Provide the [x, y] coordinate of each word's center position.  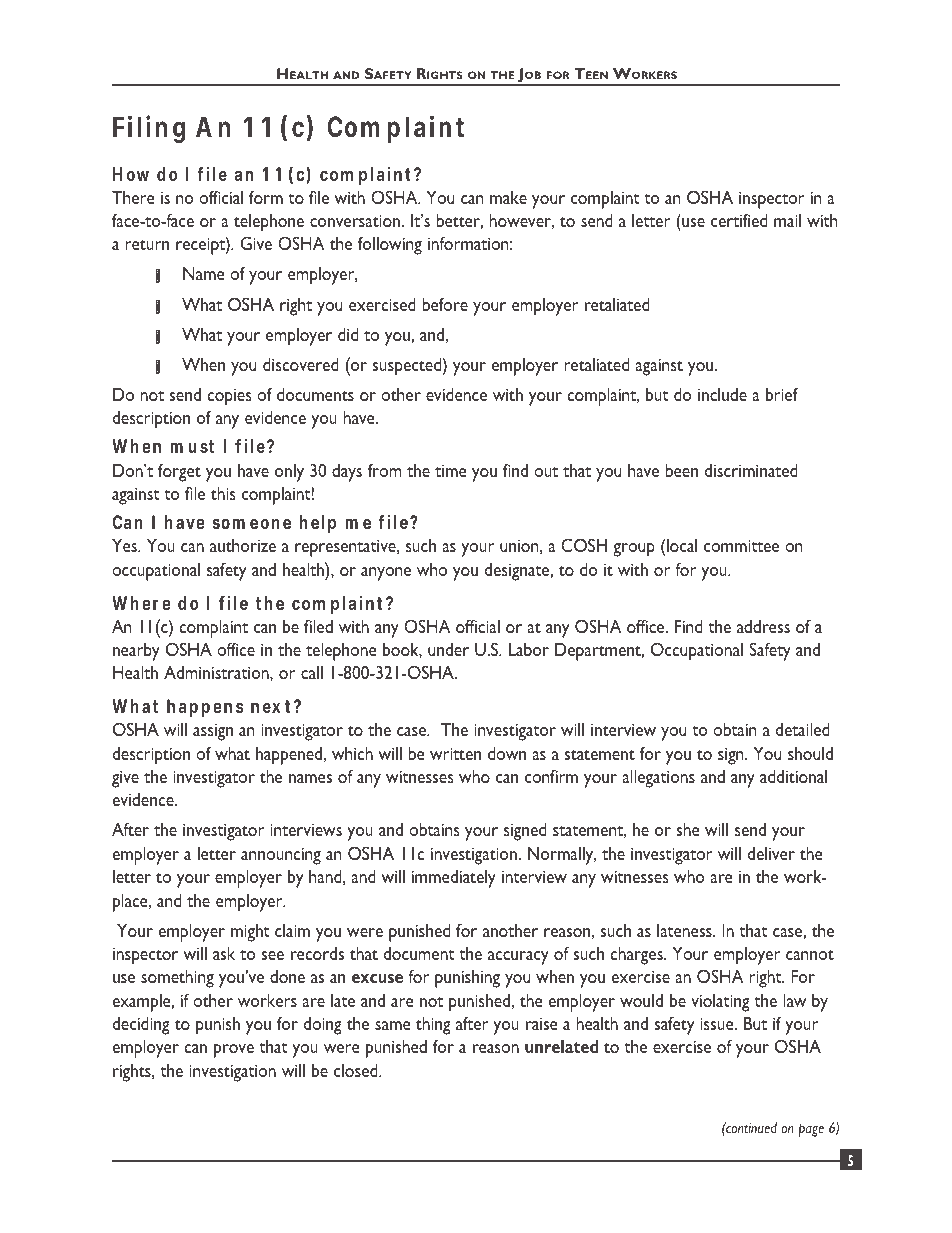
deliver [771, 853]
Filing [149, 129]
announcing [281, 856]
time [450, 471]
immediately [454, 878]
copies [229, 397]
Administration [217, 672]
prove [234, 1051]
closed [357, 1070]
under [448, 649]
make [508, 197]
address [763, 626]
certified [739, 220]
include [722, 394]
